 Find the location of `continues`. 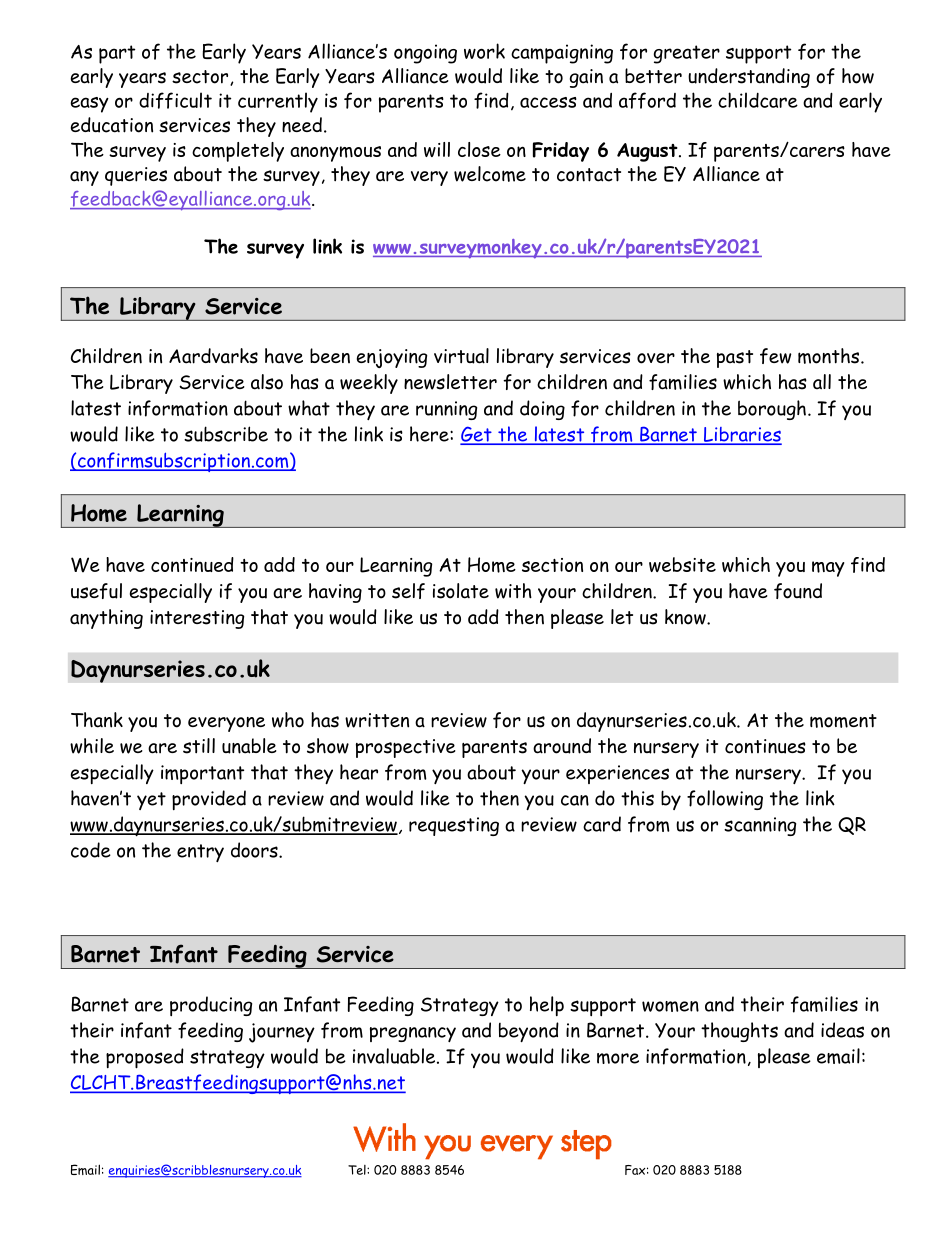

continues is located at coordinates (765, 746).
